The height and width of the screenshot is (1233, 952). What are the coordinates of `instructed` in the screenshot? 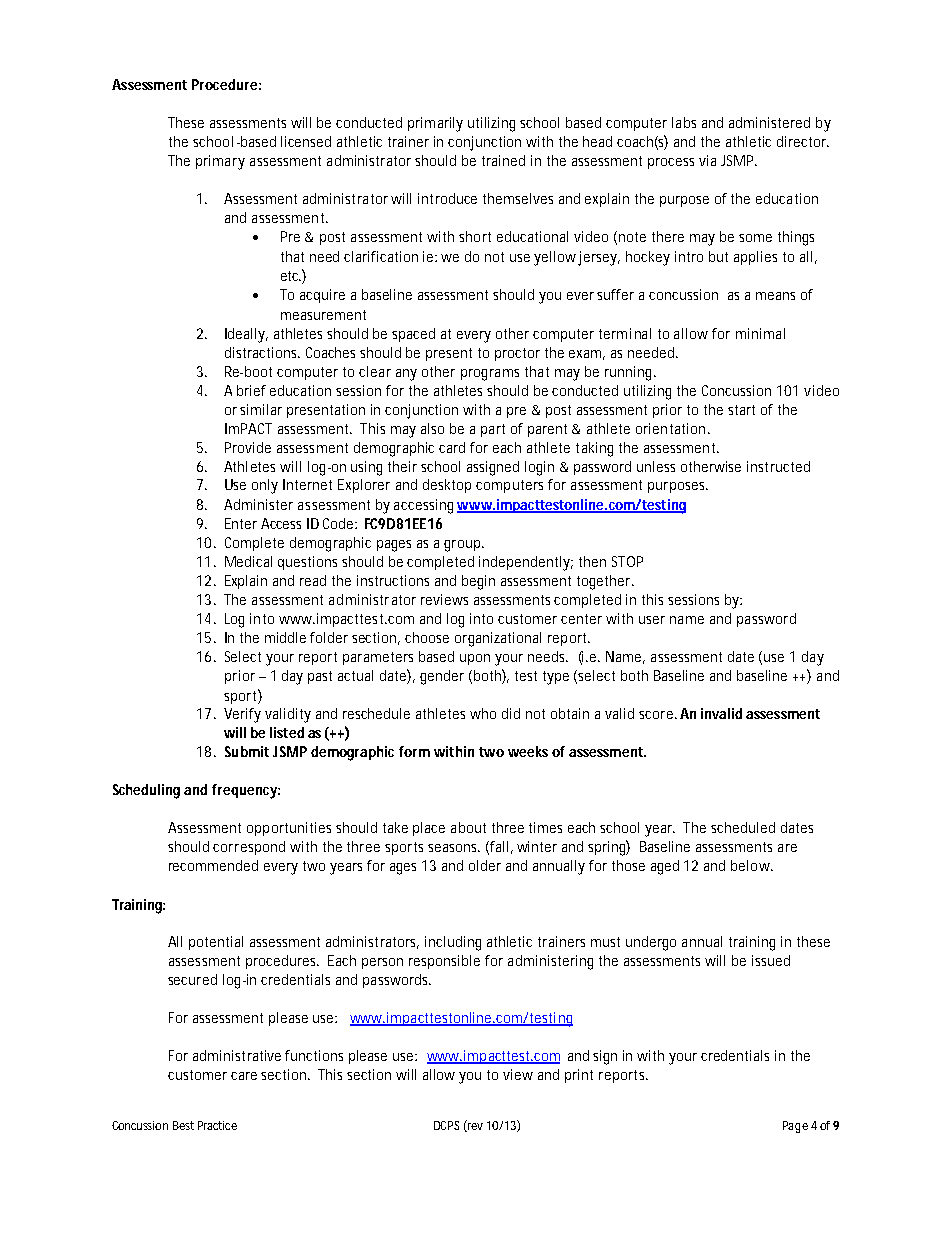 It's located at (778, 466).
